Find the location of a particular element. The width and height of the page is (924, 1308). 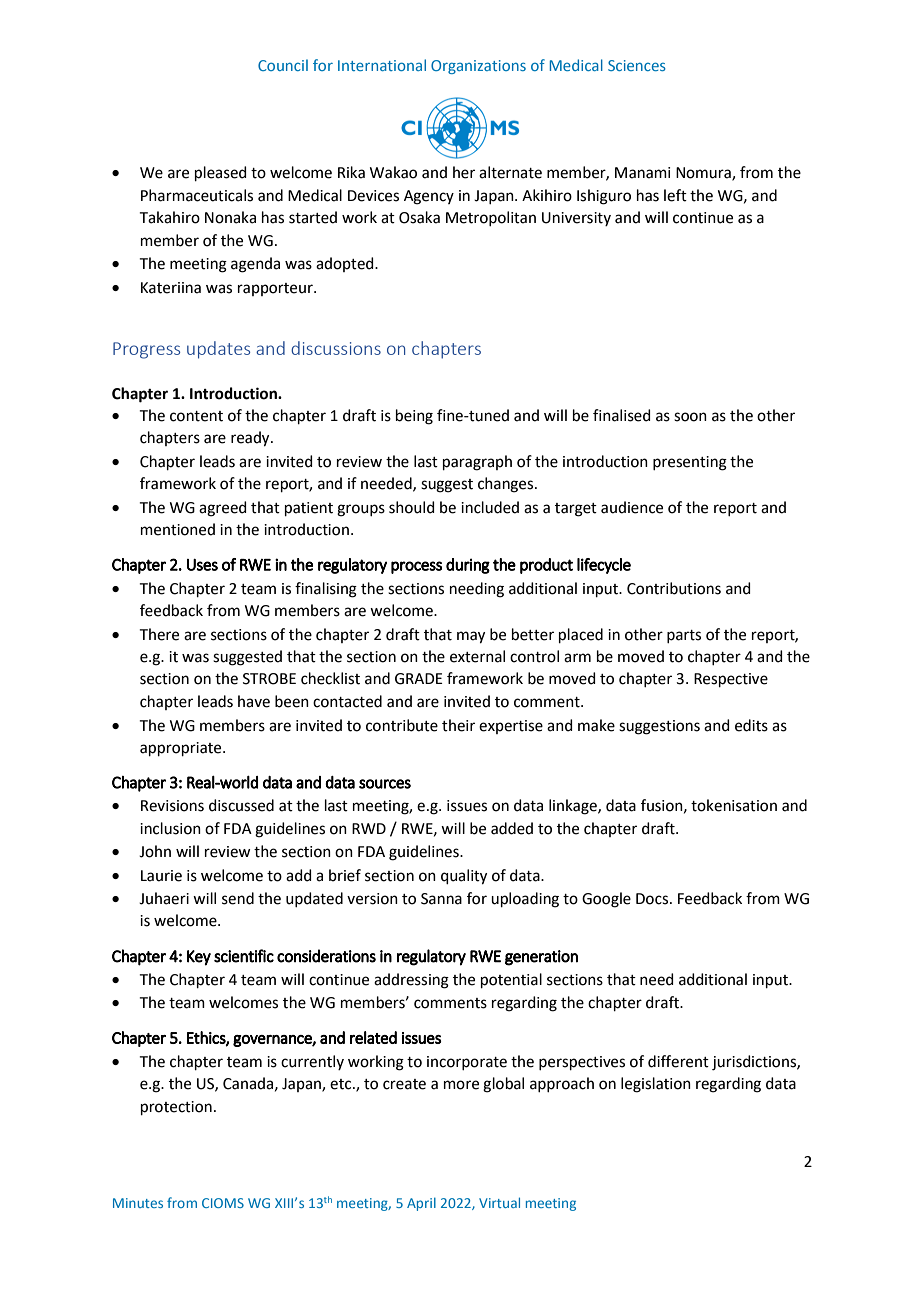

may is located at coordinates (471, 637).
